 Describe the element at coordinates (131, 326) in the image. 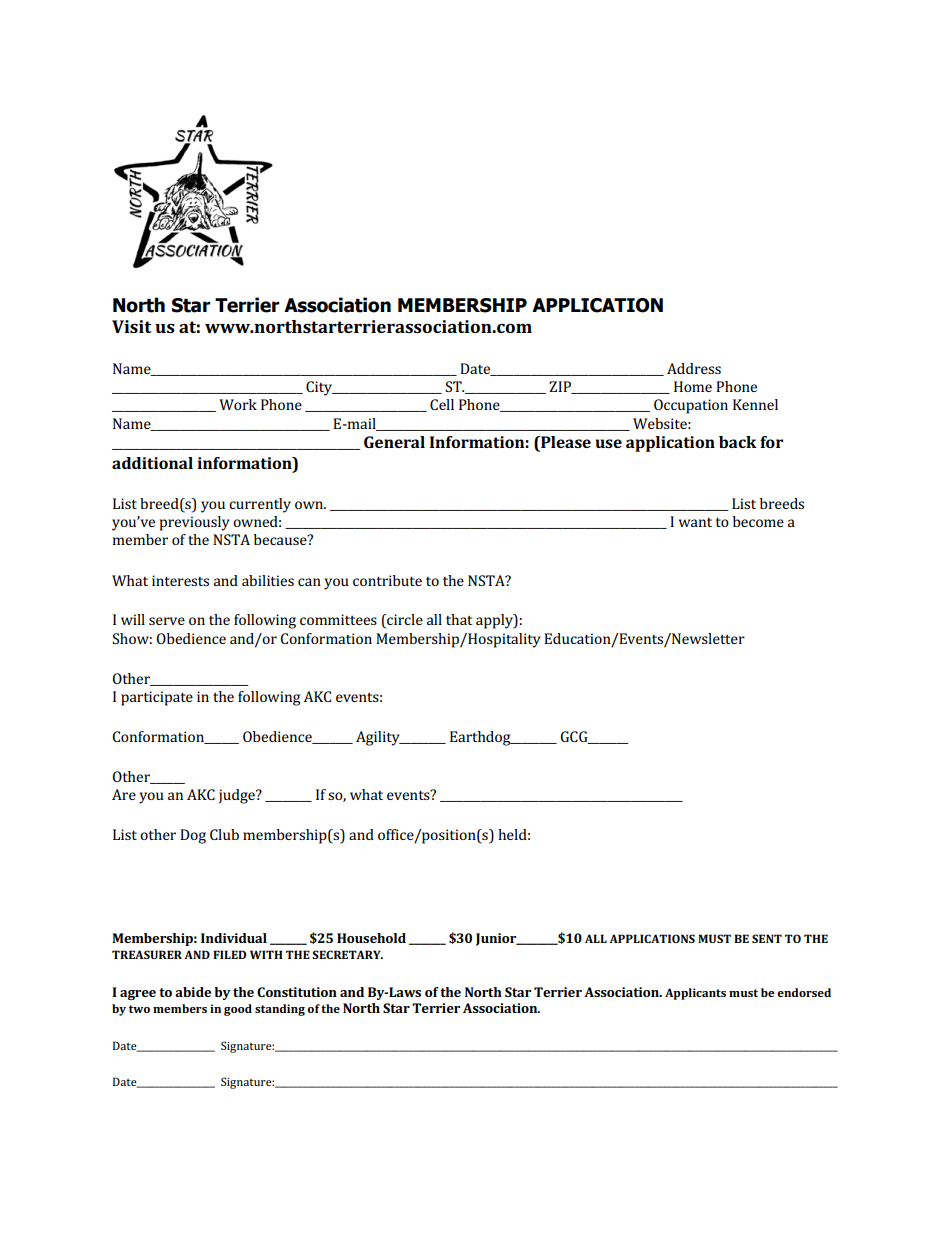

I see `Visit` at that location.
